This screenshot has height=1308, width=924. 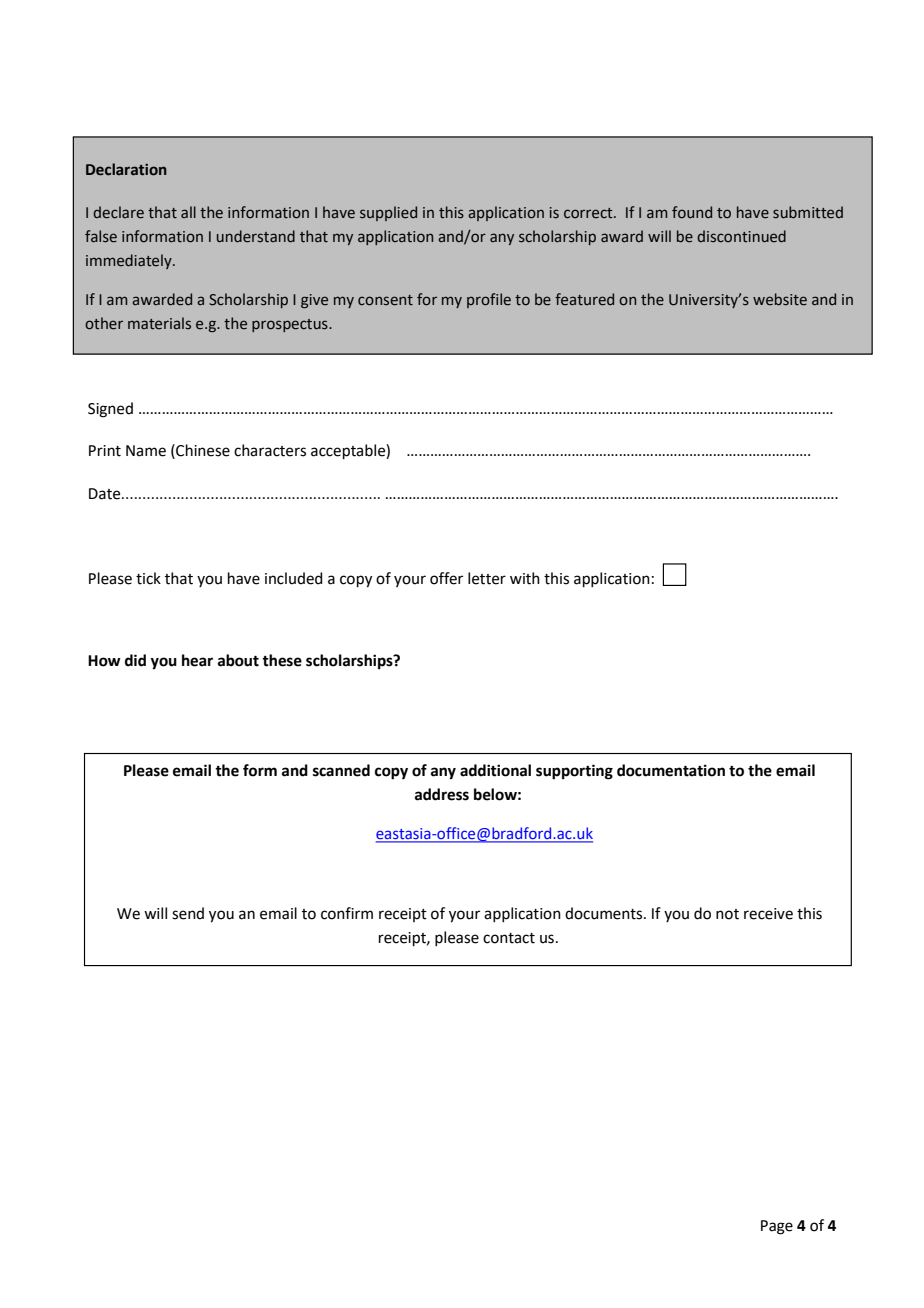 I want to click on documentation, so click(x=671, y=770).
